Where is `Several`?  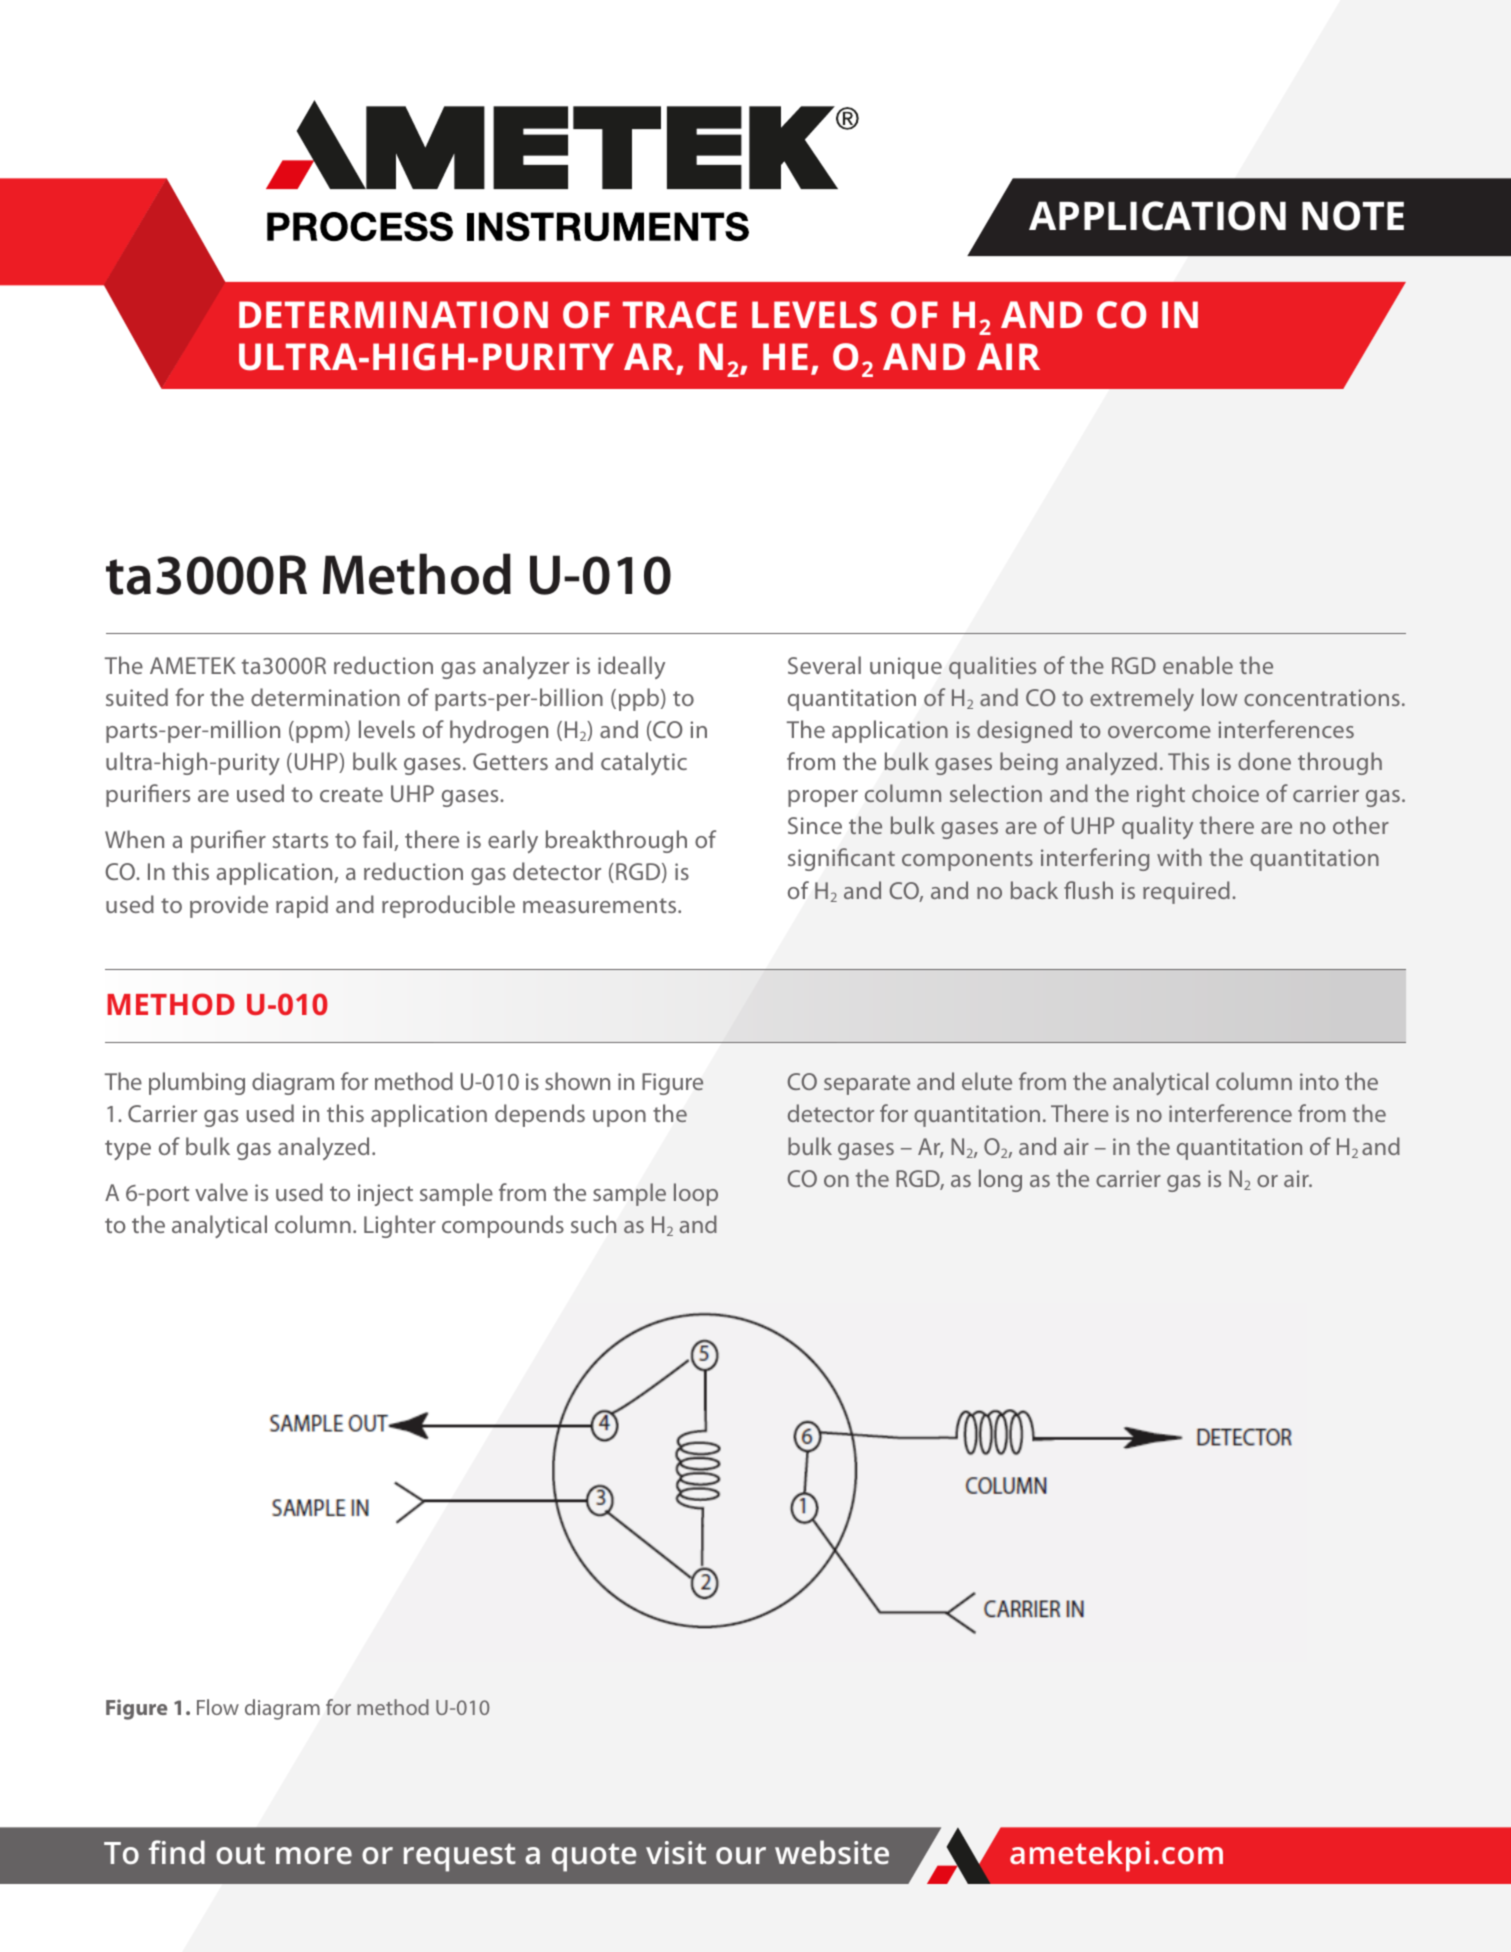
Several is located at coordinates (824, 665).
